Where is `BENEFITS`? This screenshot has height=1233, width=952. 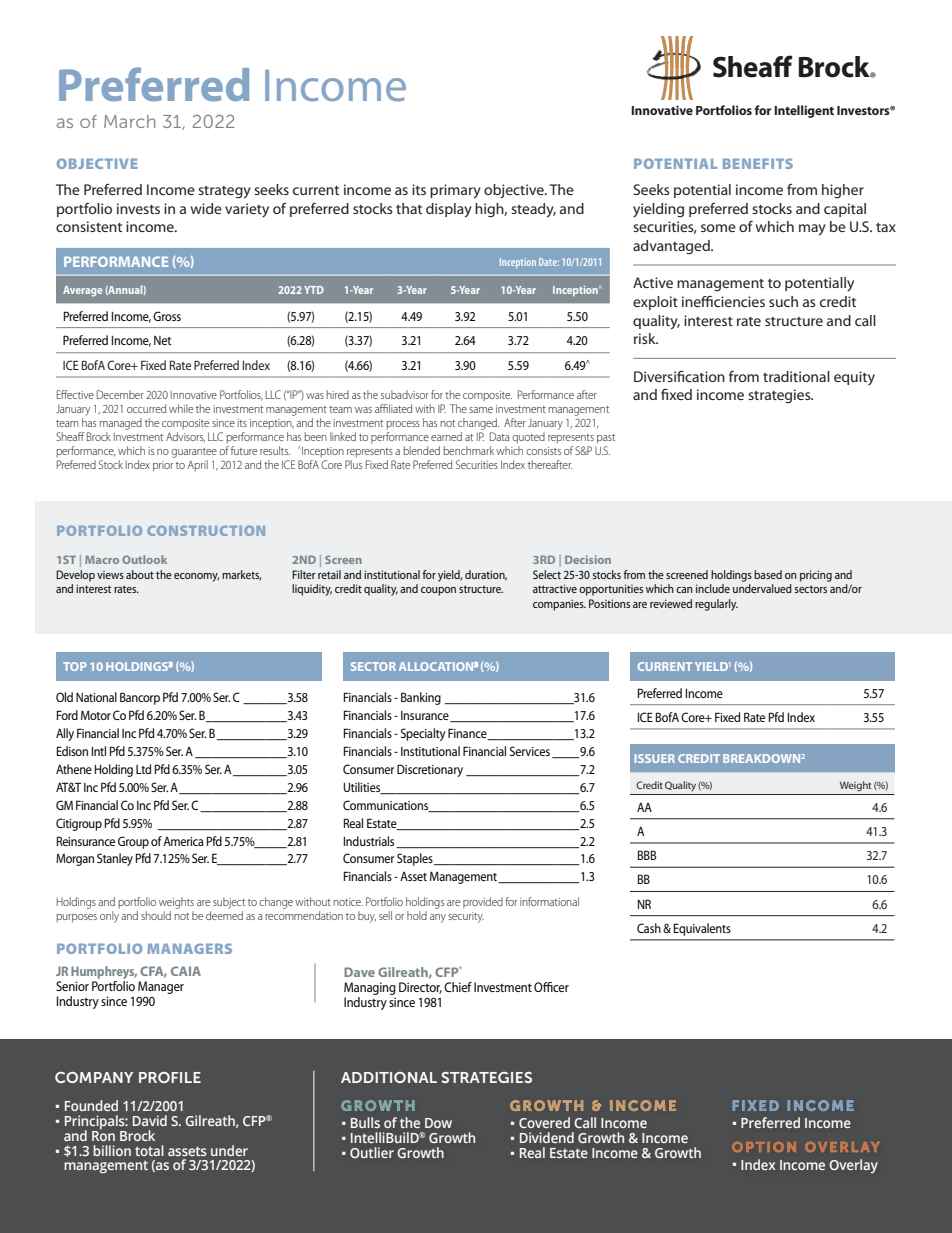 BENEFITS is located at coordinates (758, 163).
